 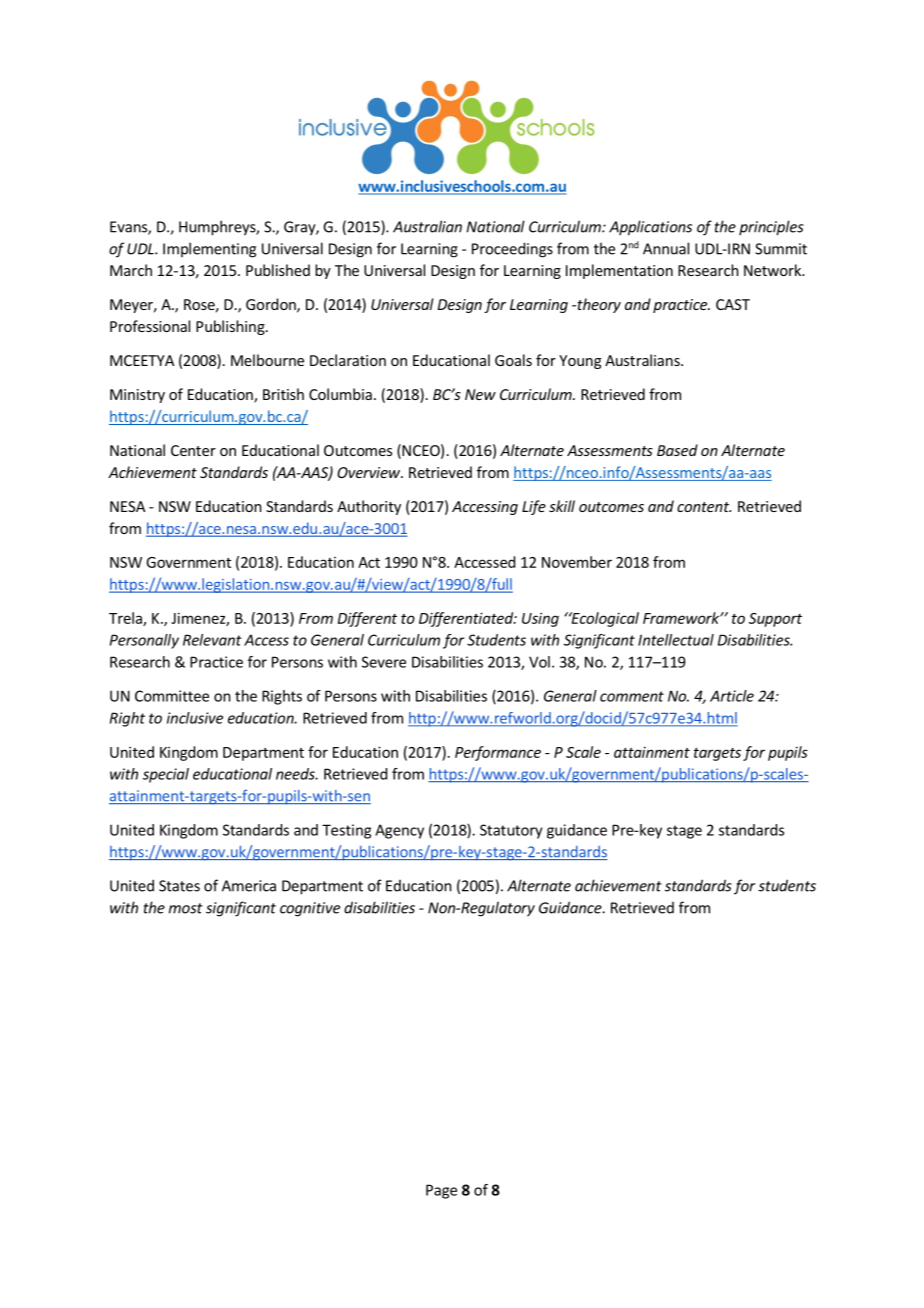 I want to click on Page, so click(x=441, y=1191).
